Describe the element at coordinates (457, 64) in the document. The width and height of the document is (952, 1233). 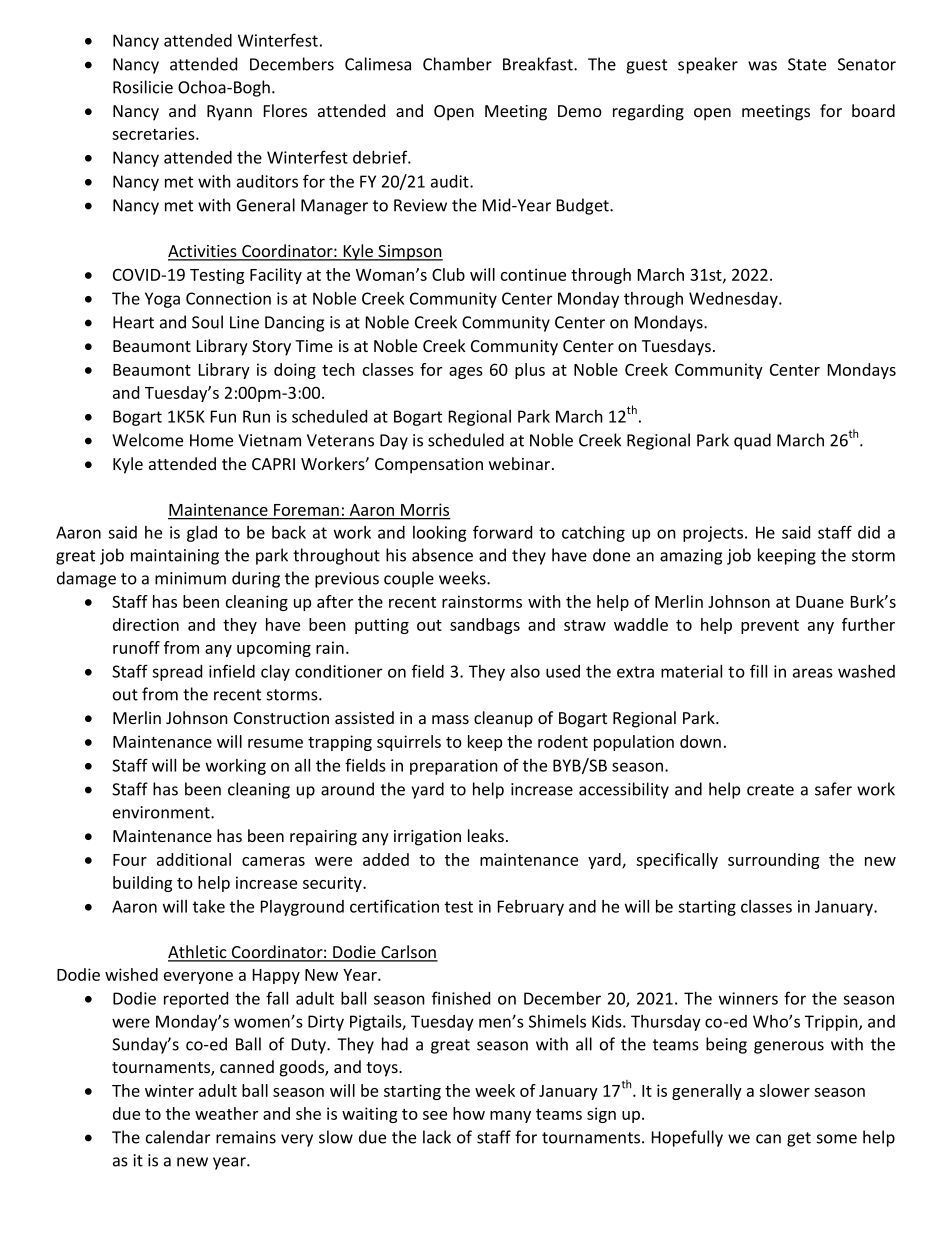
I see `Chamber` at that location.
